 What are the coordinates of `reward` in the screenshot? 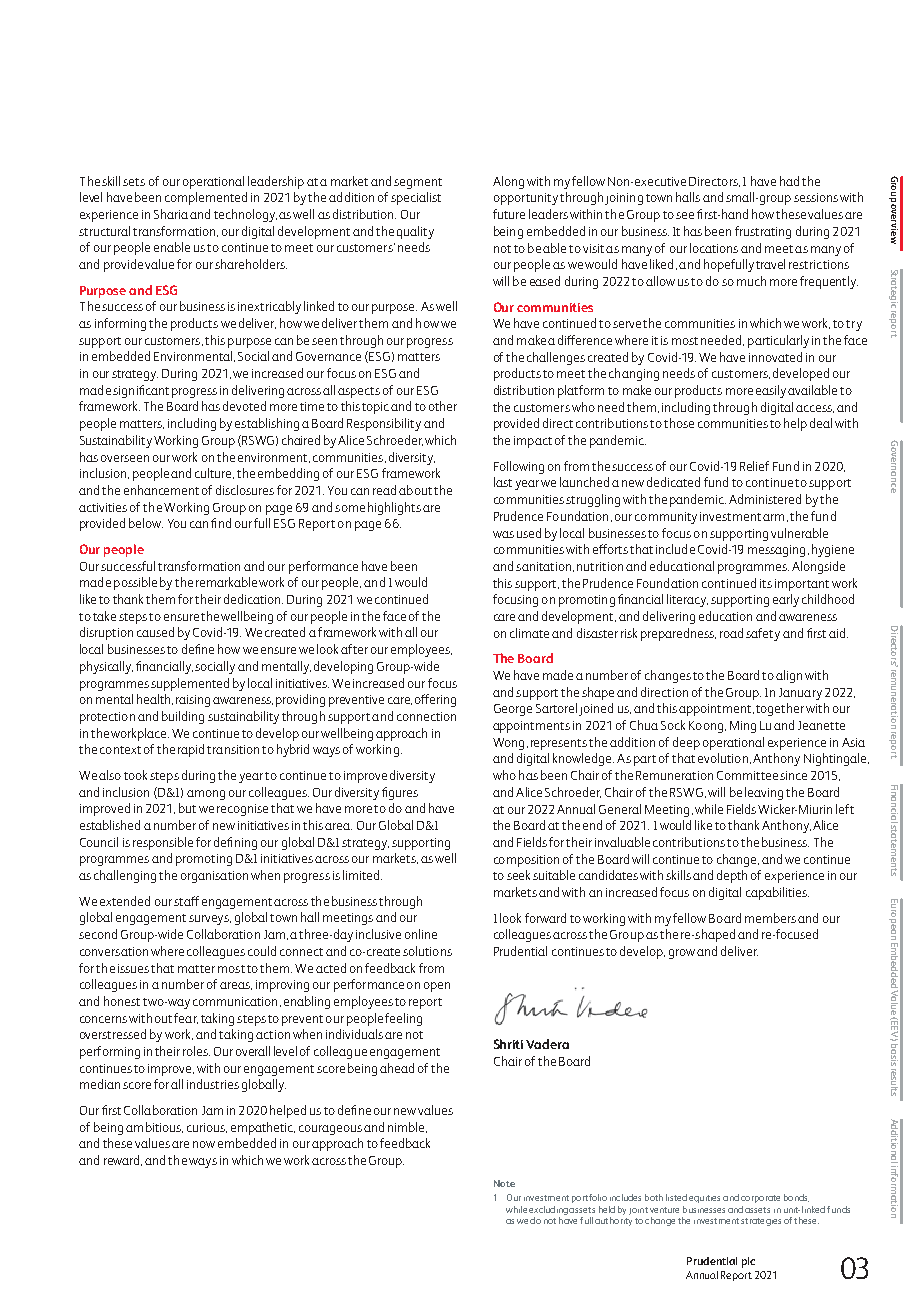 It's located at (123, 1160).
